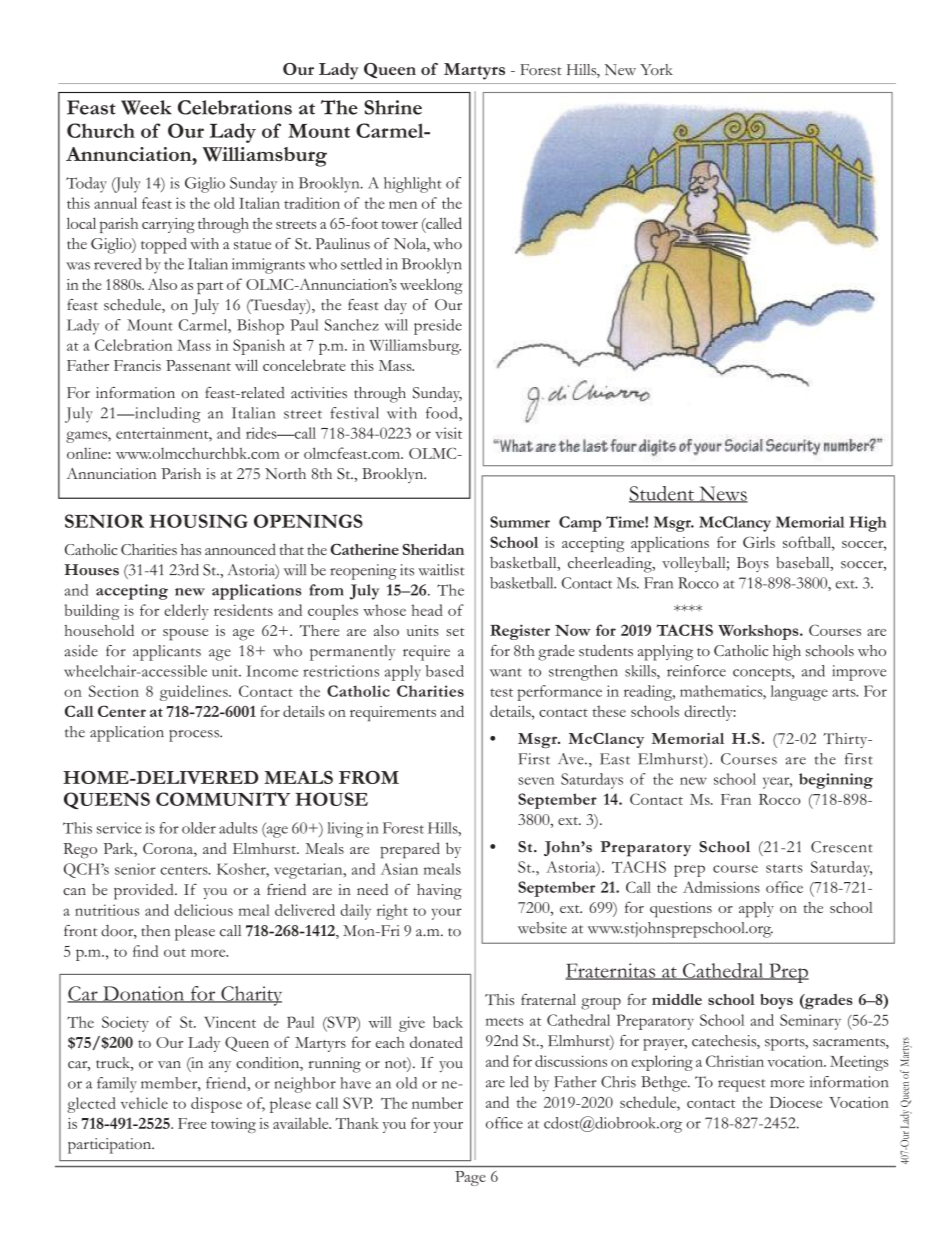  I want to click on visit, so click(448, 433).
